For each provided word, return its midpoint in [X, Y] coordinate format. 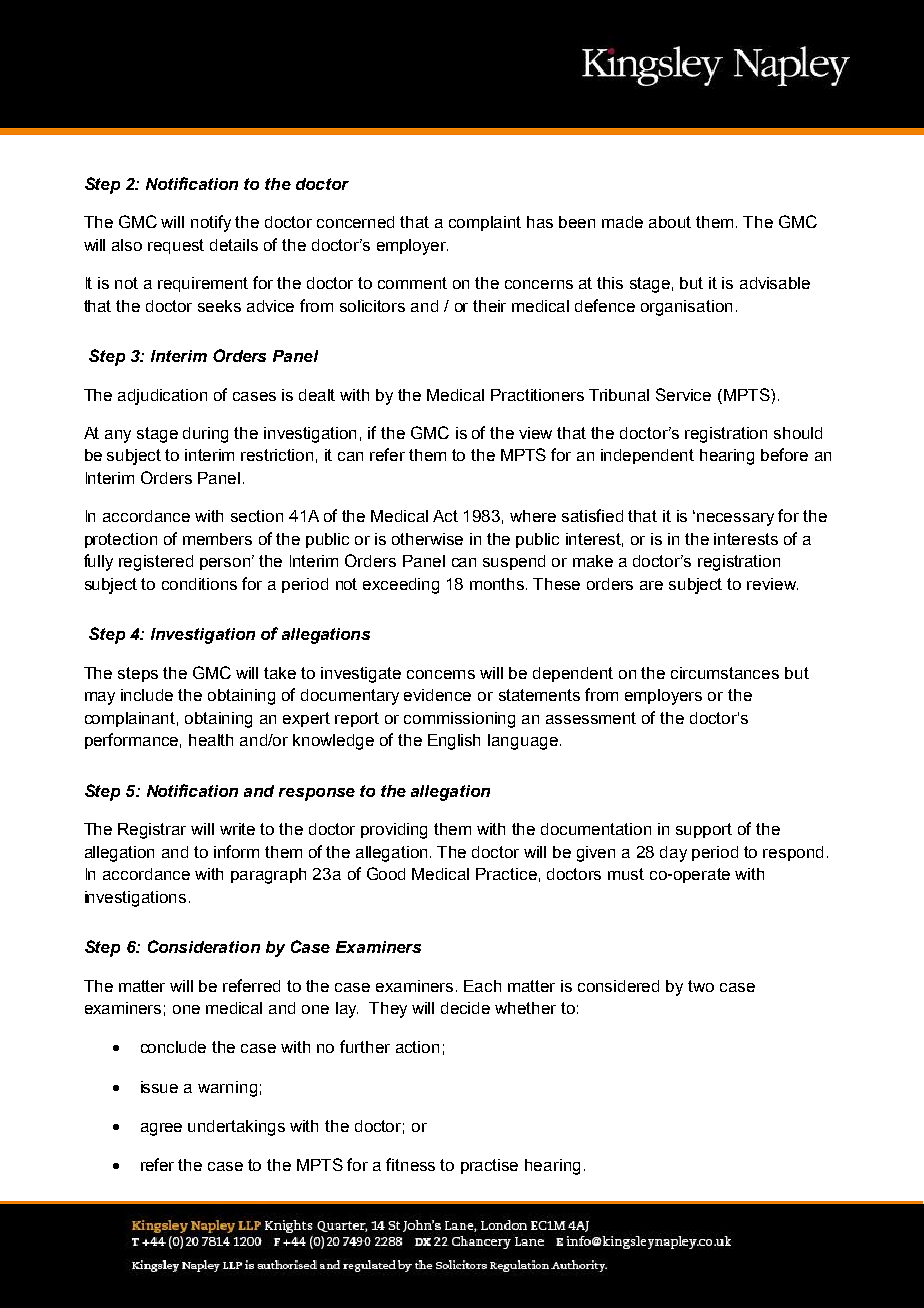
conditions [199, 584]
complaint [485, 223]
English [454, 742]
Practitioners [537, 395]
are [651, 585]
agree [161, 1129]
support [704, 830]
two [701, 986]
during [205, 435]
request [176, 246]
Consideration [204, 946]
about [670, 222]
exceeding [401, 586]
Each [482, 986]
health [211, 740]
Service [683, 394]
